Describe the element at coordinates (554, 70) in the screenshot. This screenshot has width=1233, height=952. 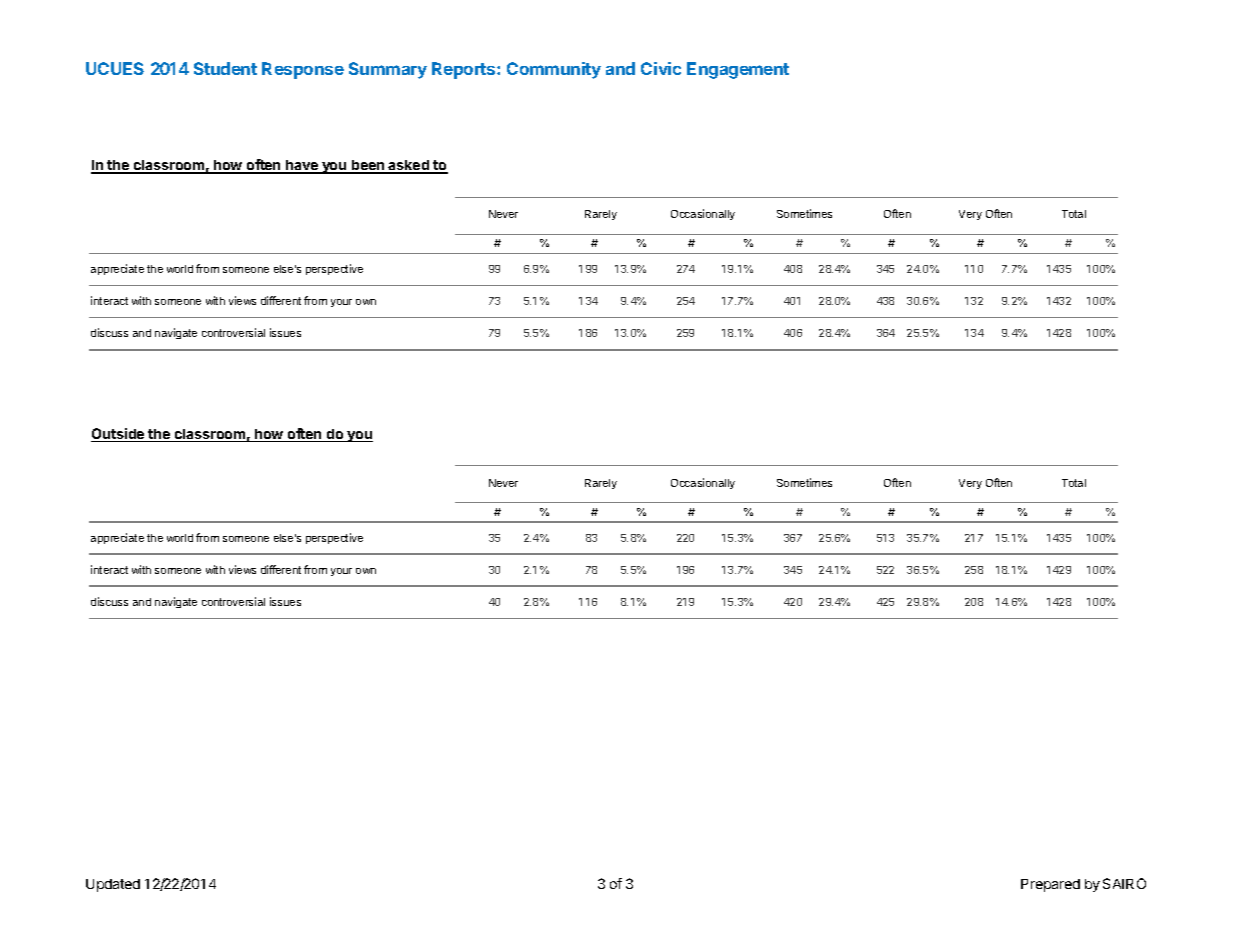
I see `Community` at that location.
